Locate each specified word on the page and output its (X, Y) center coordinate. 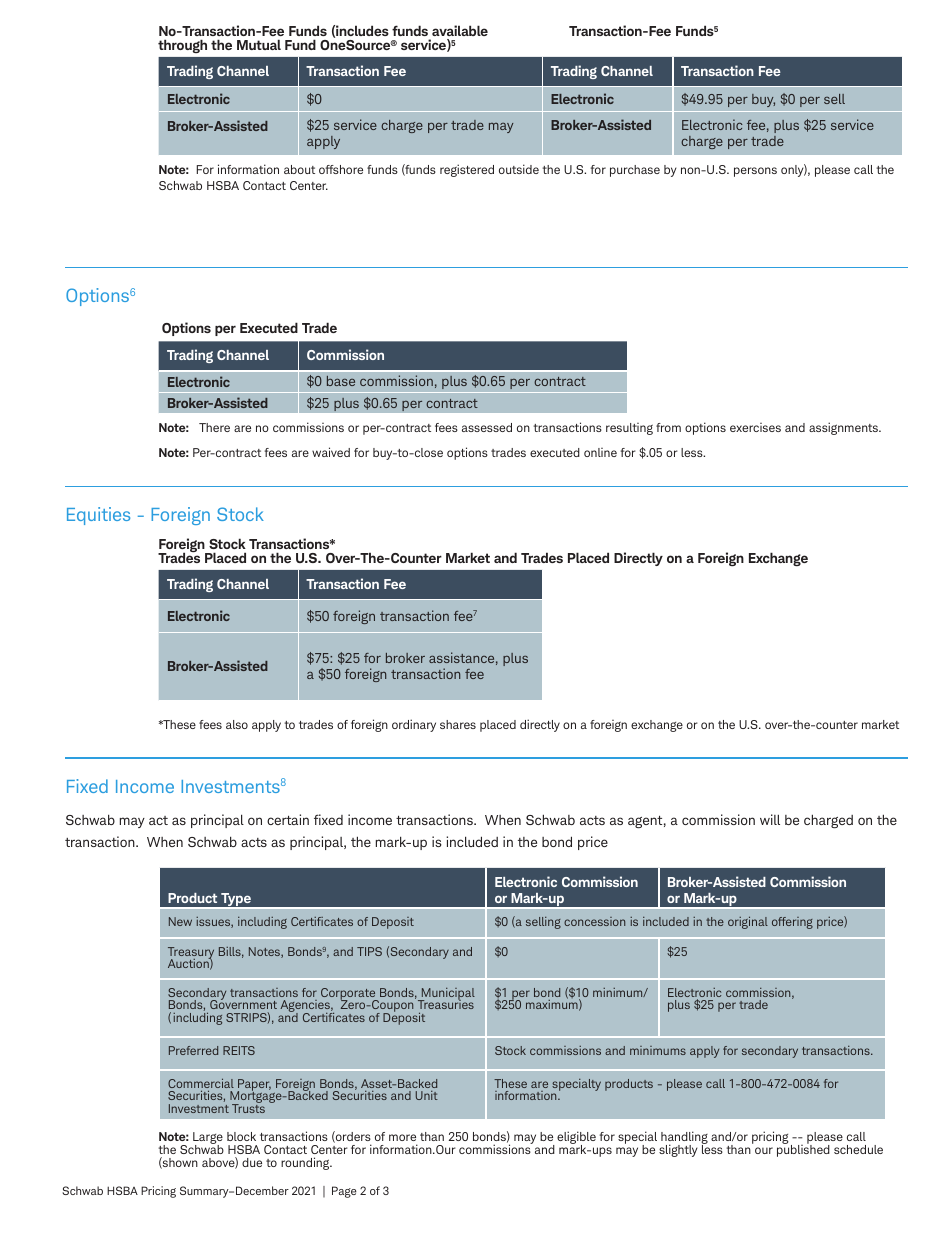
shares (458, 724)
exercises (755, 427)
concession (594, 921)
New (180, 921)
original (748, 922)
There (214, 427)
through (182, 46)
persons (755, 172)
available (460, 30)
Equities (98, 516)
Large (208, 1139)
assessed (487, 427)
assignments (844, 428)
